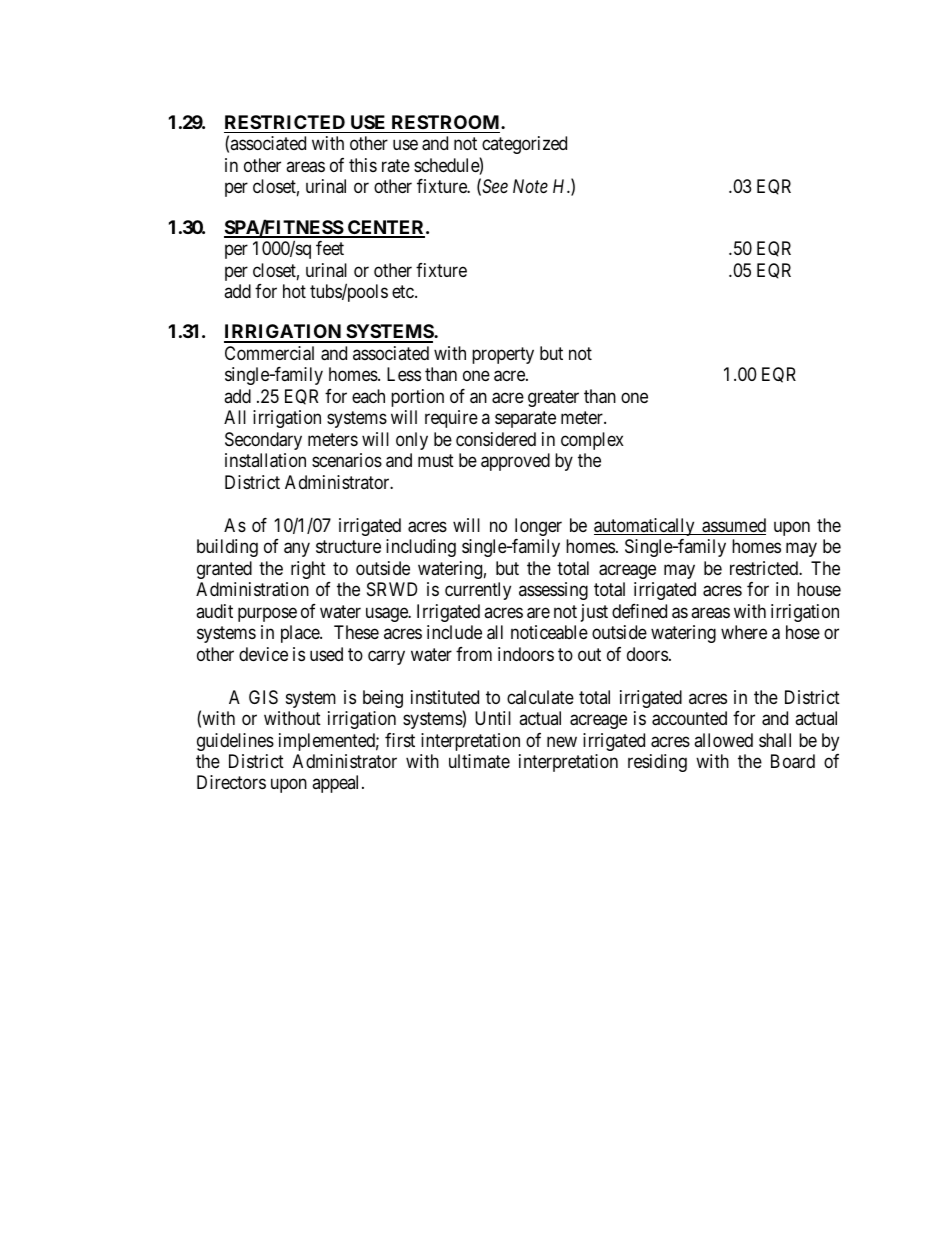  What do you see at coordinates (733, 526) in the image?
I see `assumed` at bounding box center [733, 526].
